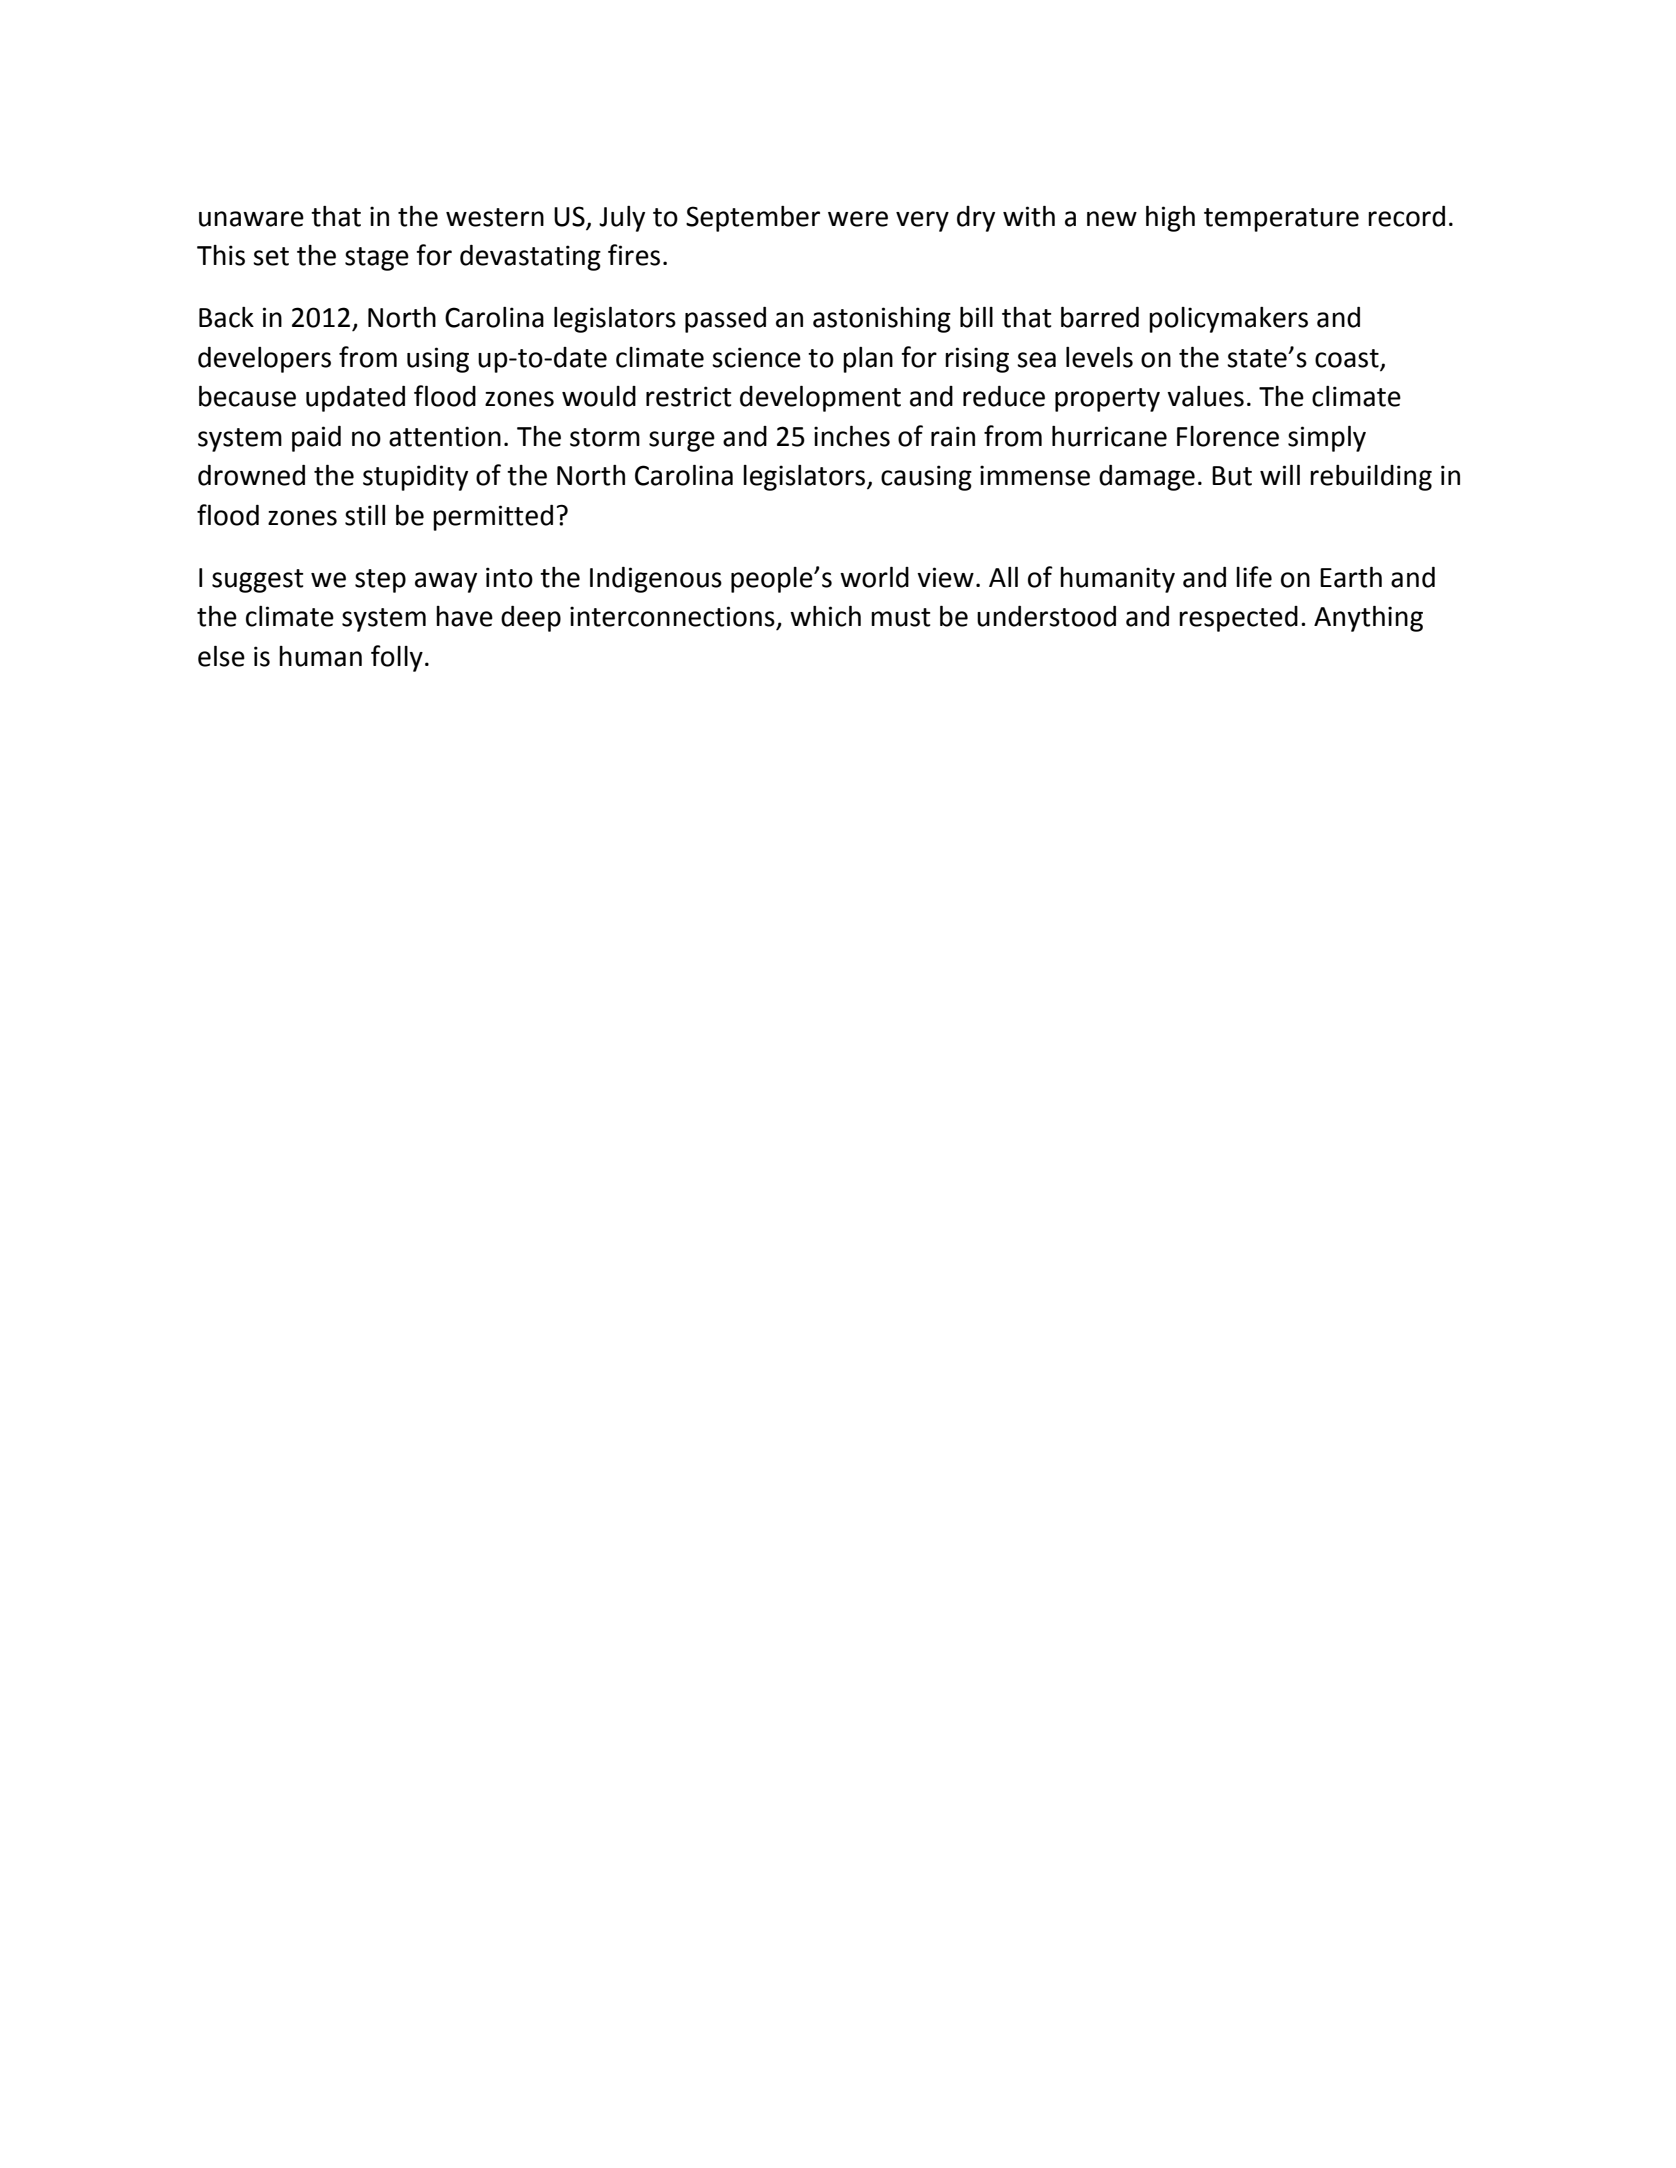  I want to click on inches, so click(852, 436).
